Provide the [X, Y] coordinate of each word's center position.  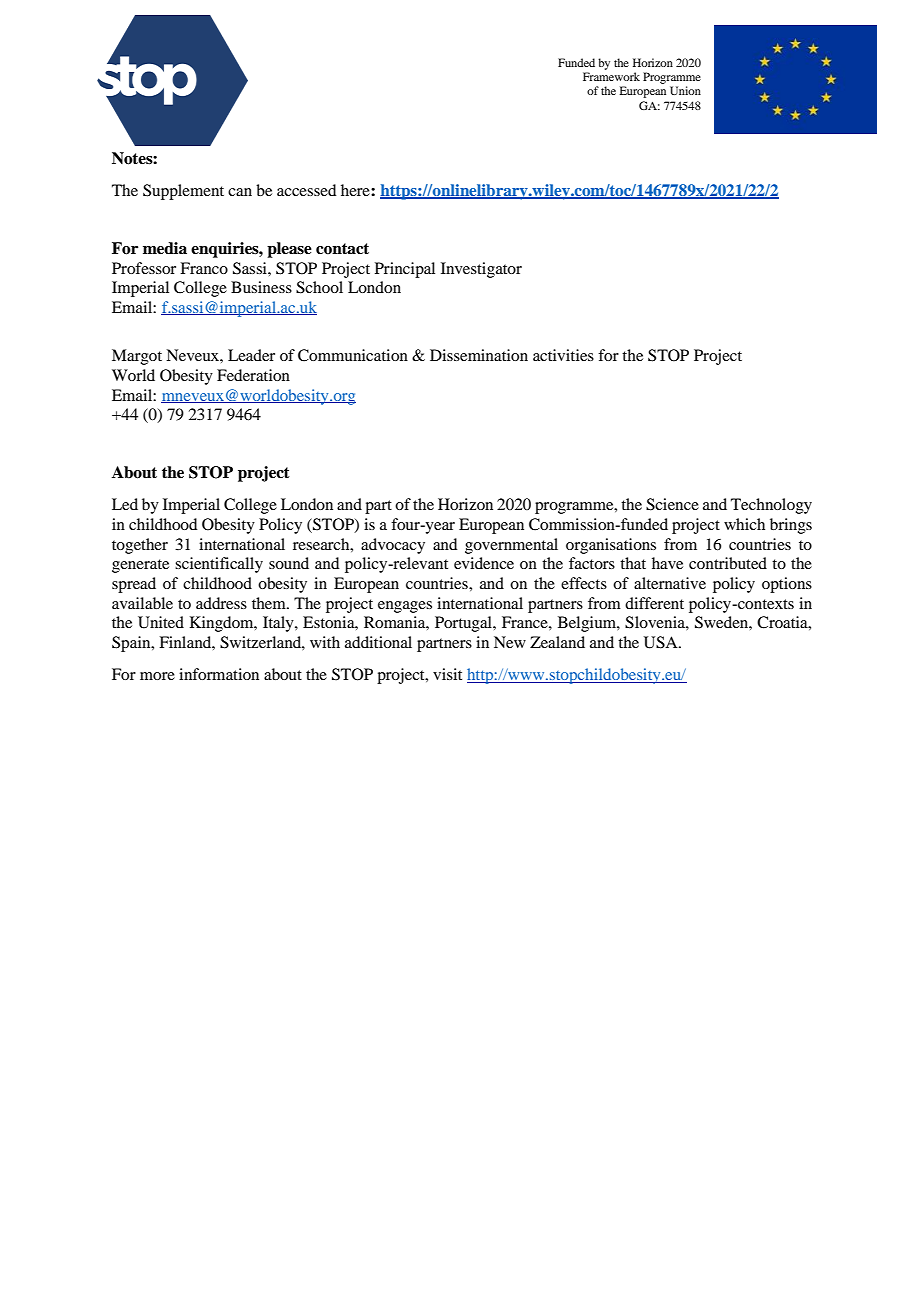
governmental [511, 546]
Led [125, 504]
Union [685, 90]
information [219, 674]
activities [563, 355]
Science [672, 504]
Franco [204, 268]
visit [447, 674]
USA [662, 642]
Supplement [183, 192]
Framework [611, 76]
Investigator [481, 270]
